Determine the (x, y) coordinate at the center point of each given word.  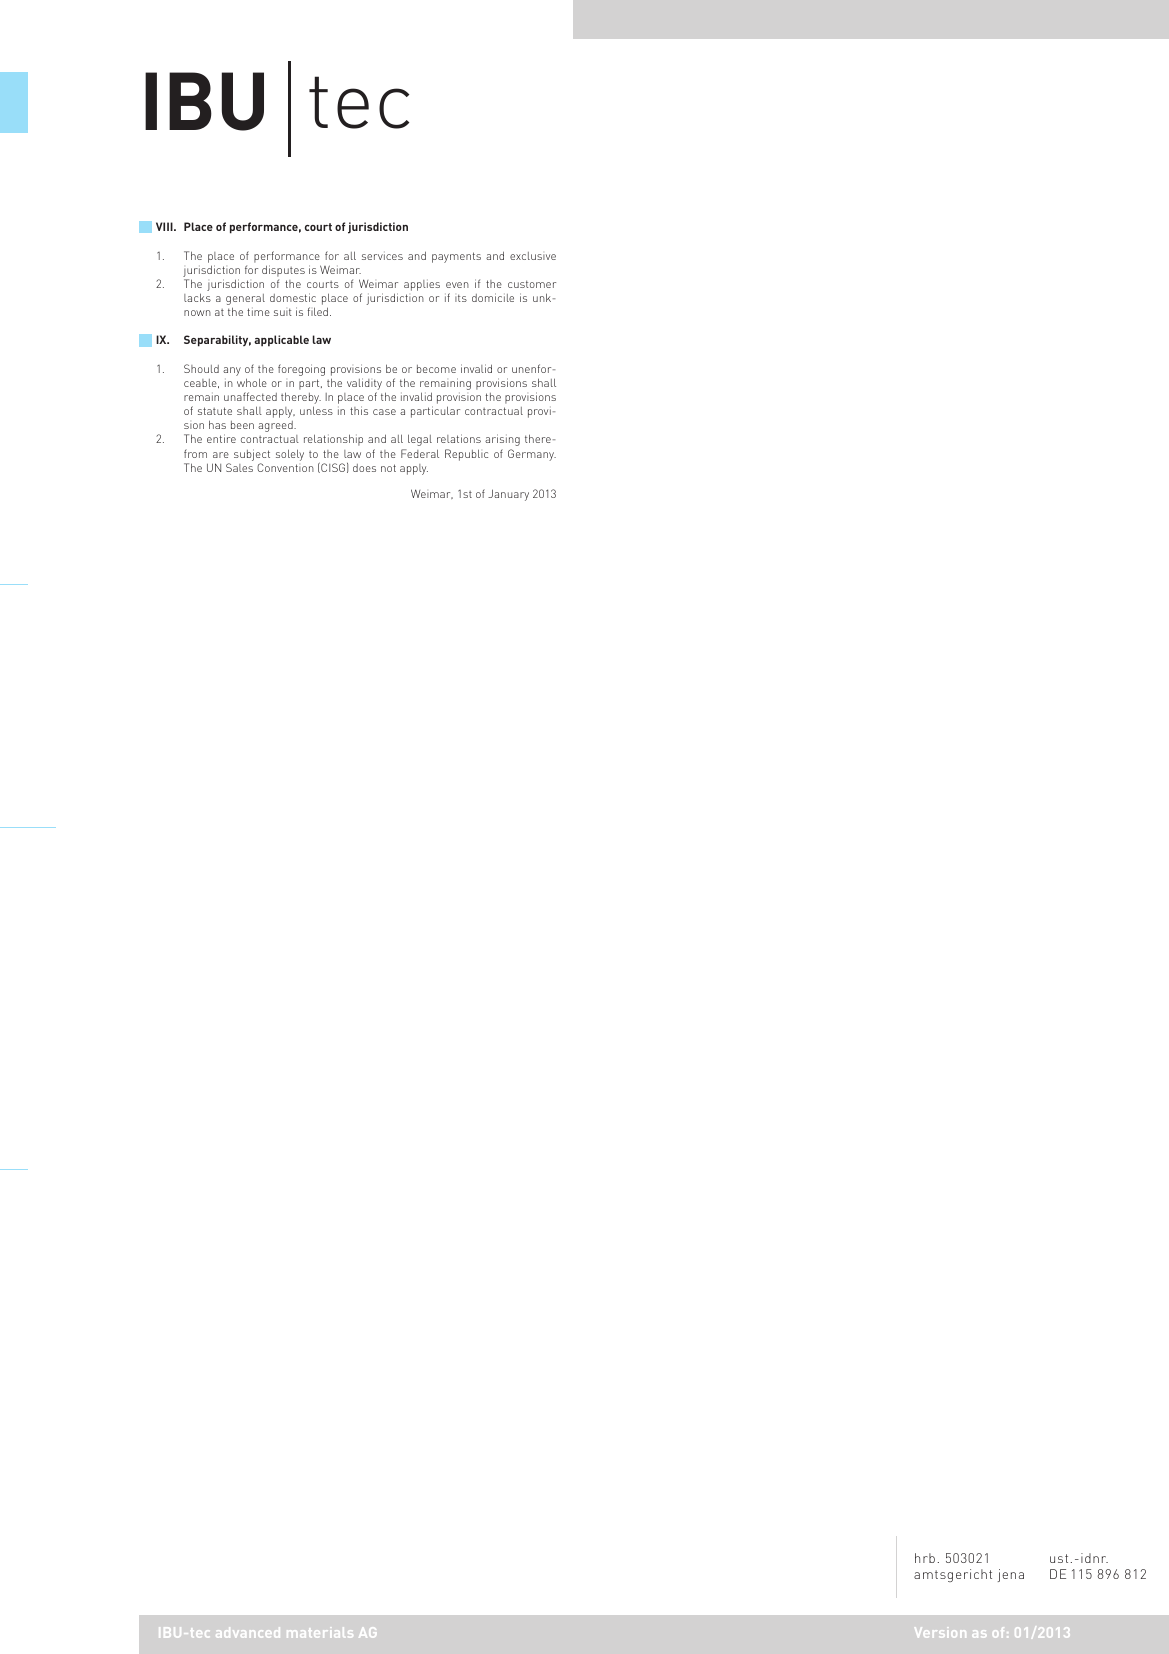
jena (1011, 1575)
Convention (285, 467)
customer (532, 284)
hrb (925, 1558)
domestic (293, 297)
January (508, 495)
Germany (532, 455)
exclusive (533, 256)
